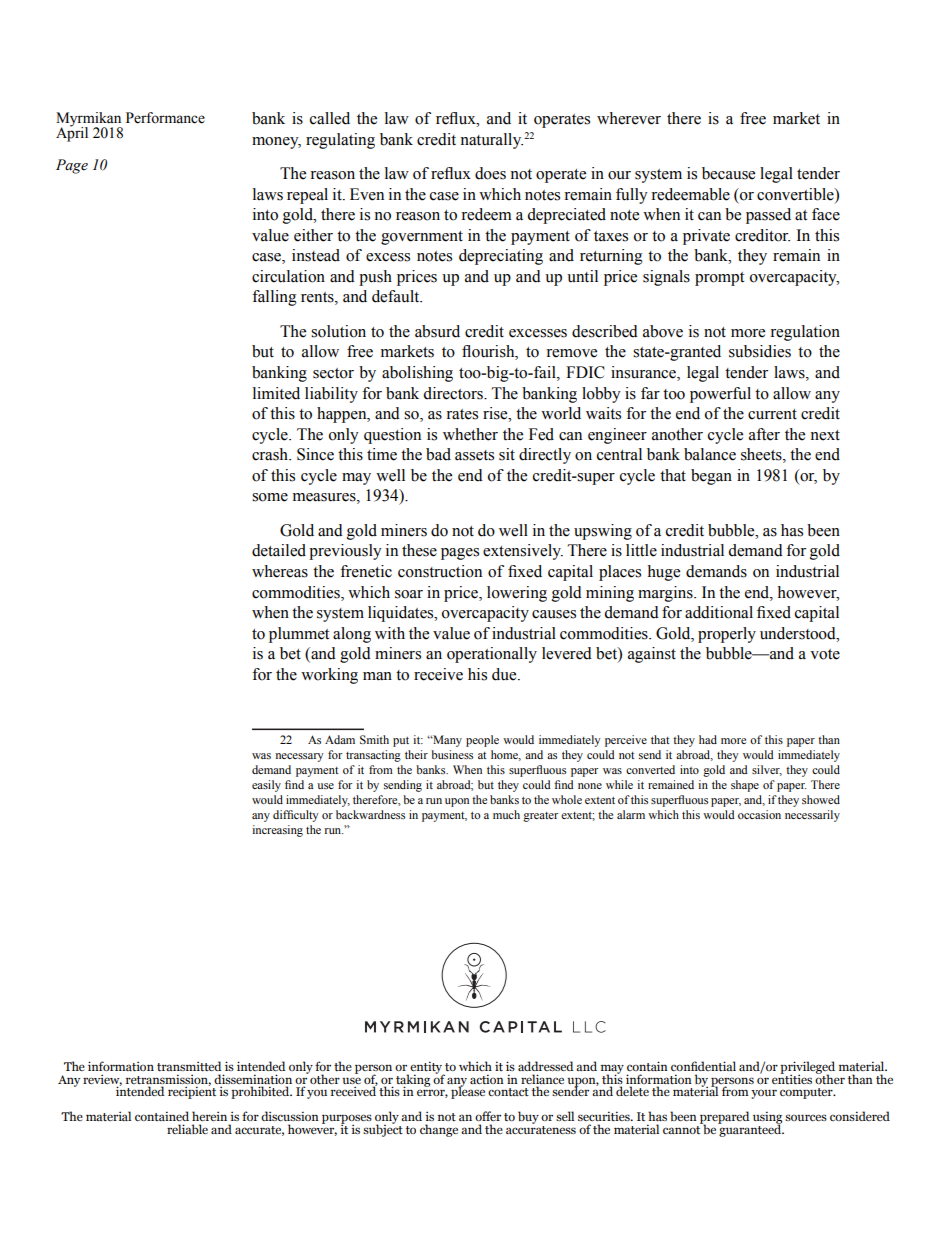  Describe the element at coordinates (277, 831) in the screenshot. I see `increasing` at that location.
